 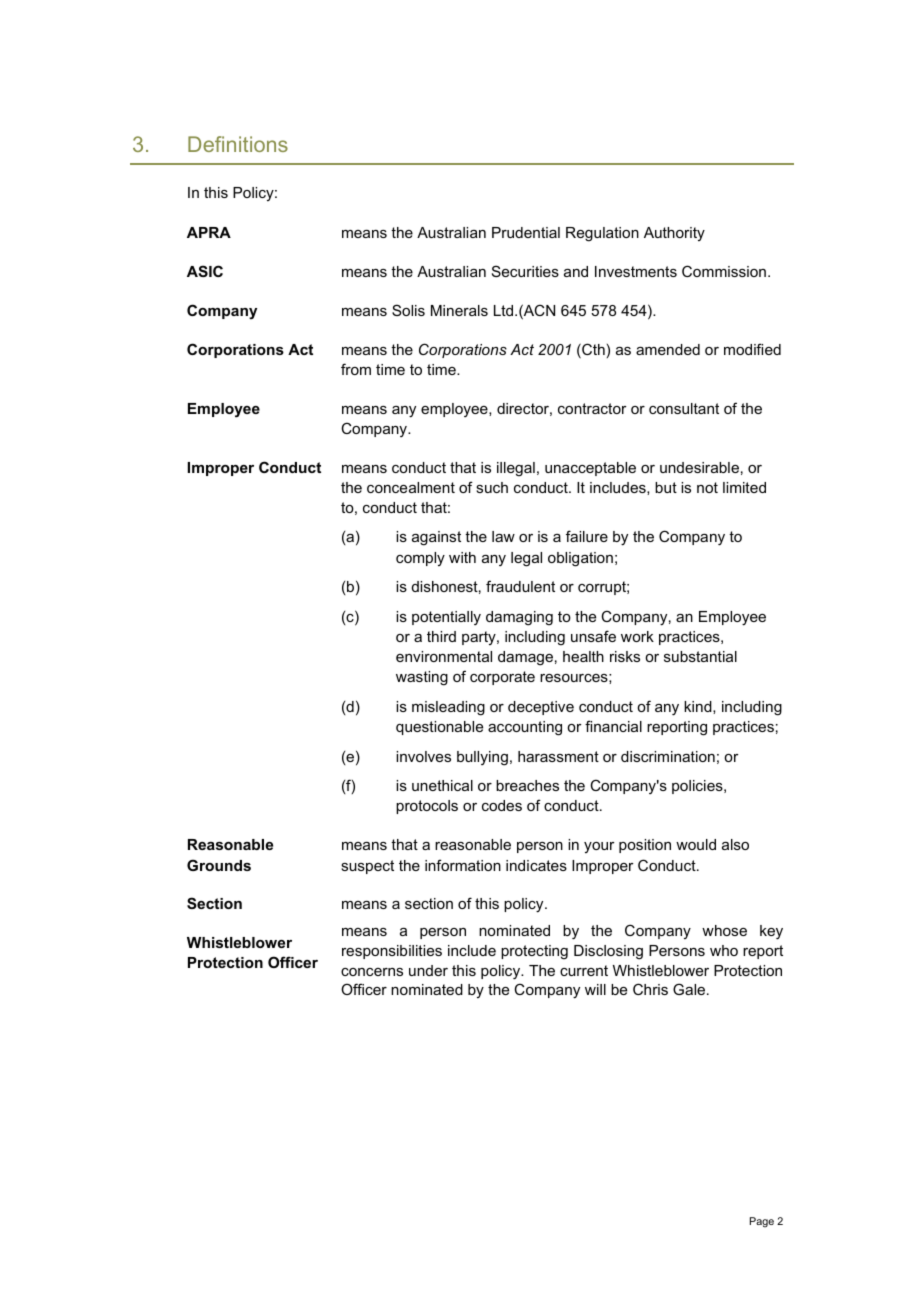 What do you see at coordinates (219, 865) in the screenshot?
I see `Grounds` at bounding box center [219, 865].
